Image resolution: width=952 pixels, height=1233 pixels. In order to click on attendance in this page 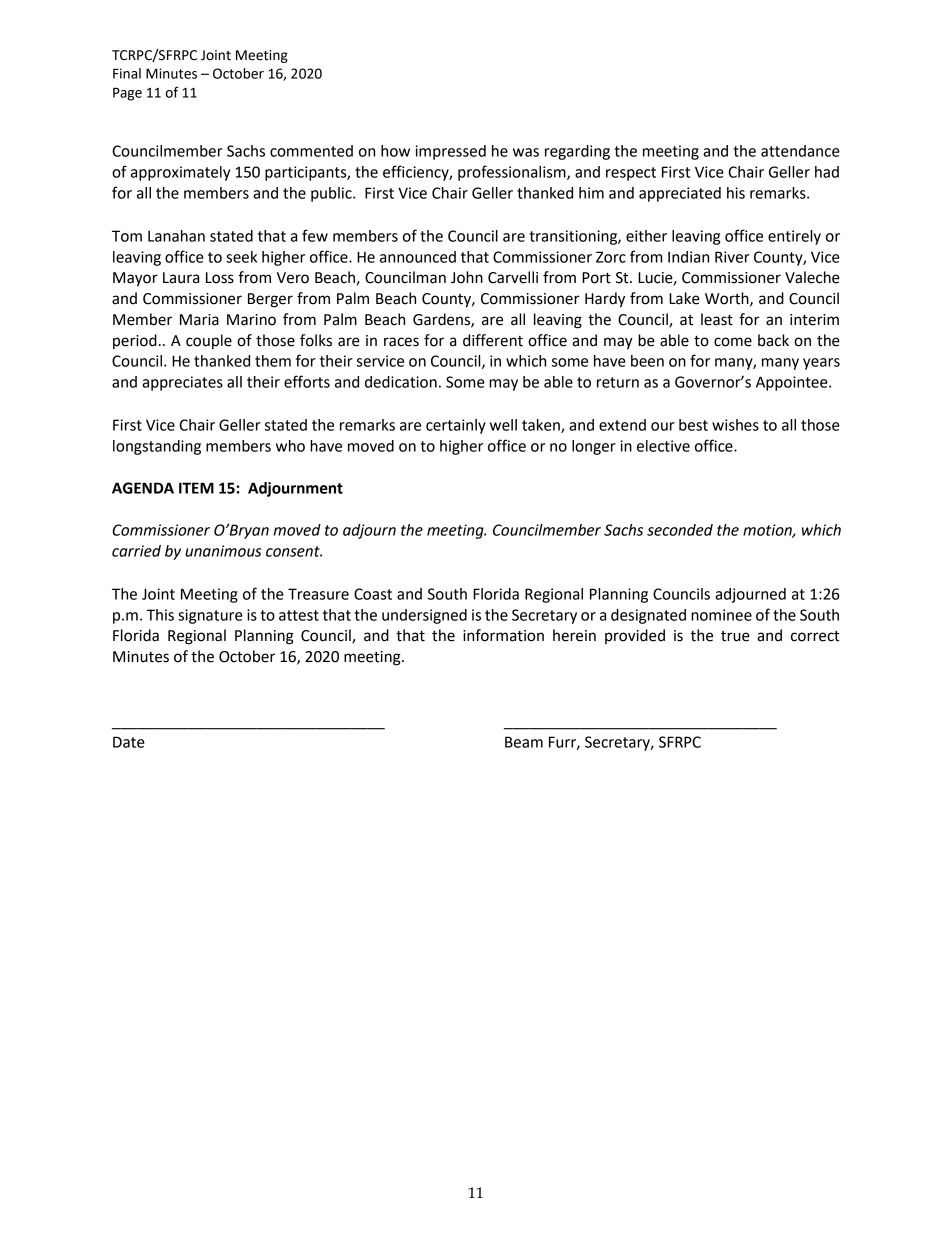, I will do `click(800, 151)`.
